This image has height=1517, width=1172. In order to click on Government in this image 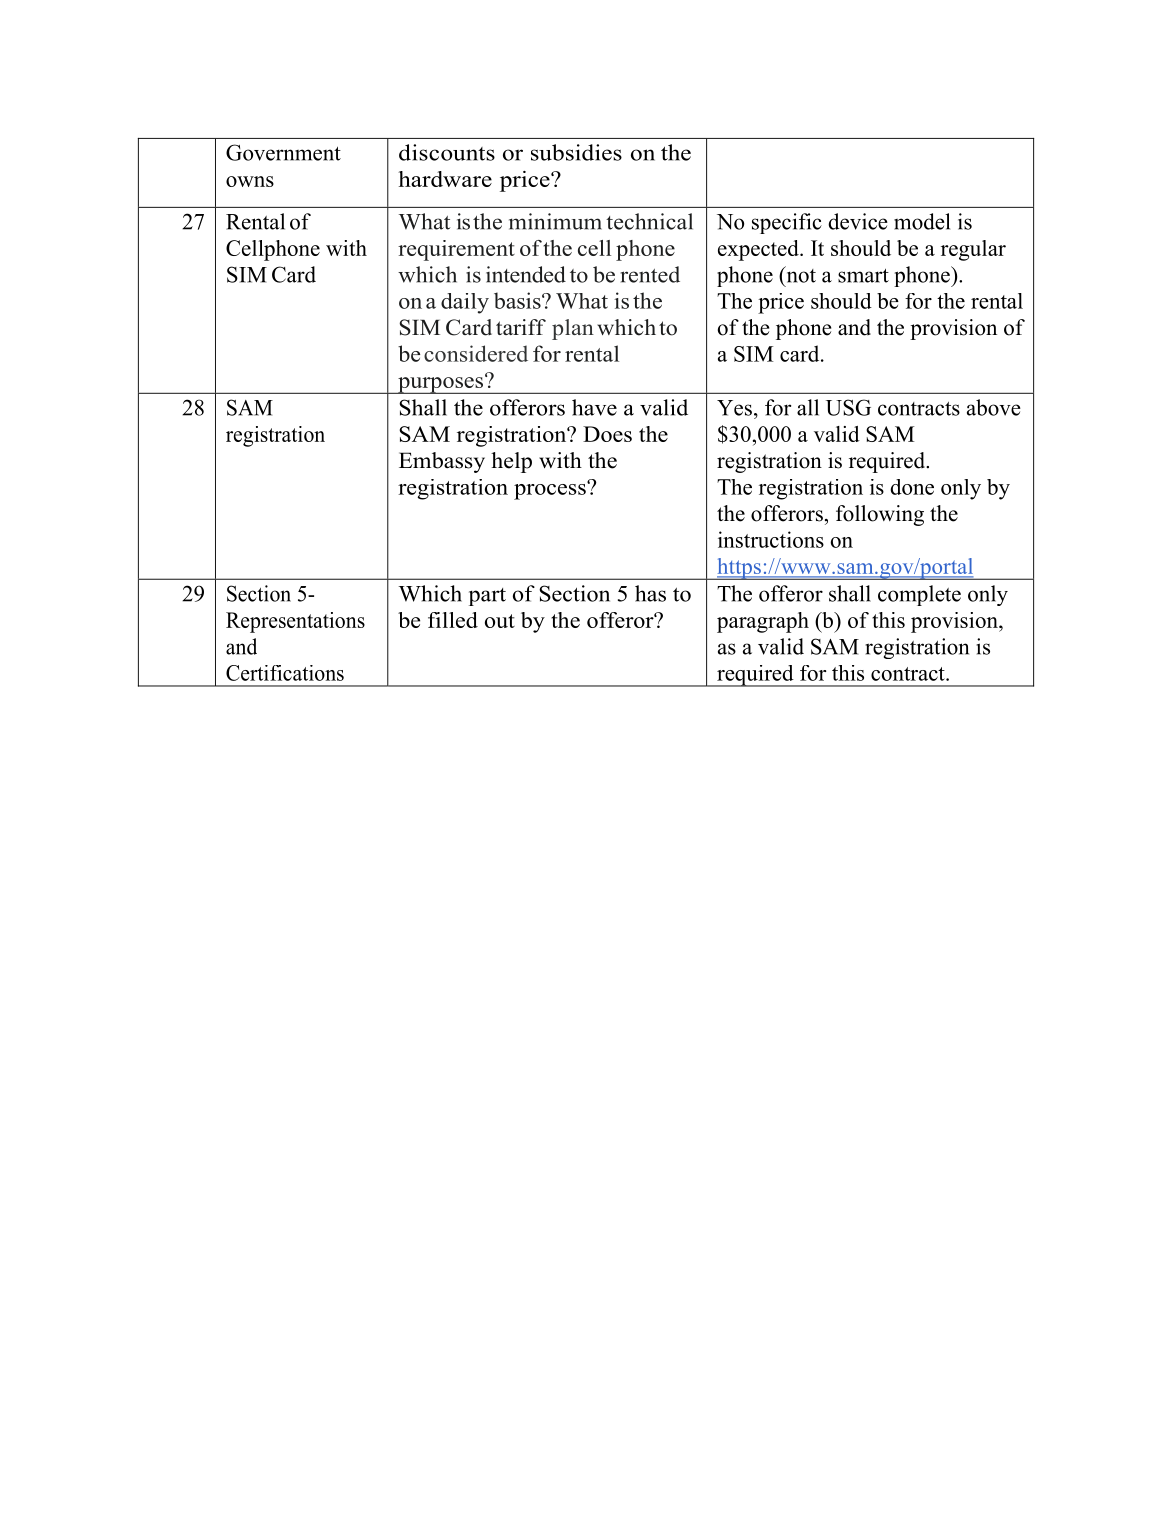, I will do `click(283, 152)`.
